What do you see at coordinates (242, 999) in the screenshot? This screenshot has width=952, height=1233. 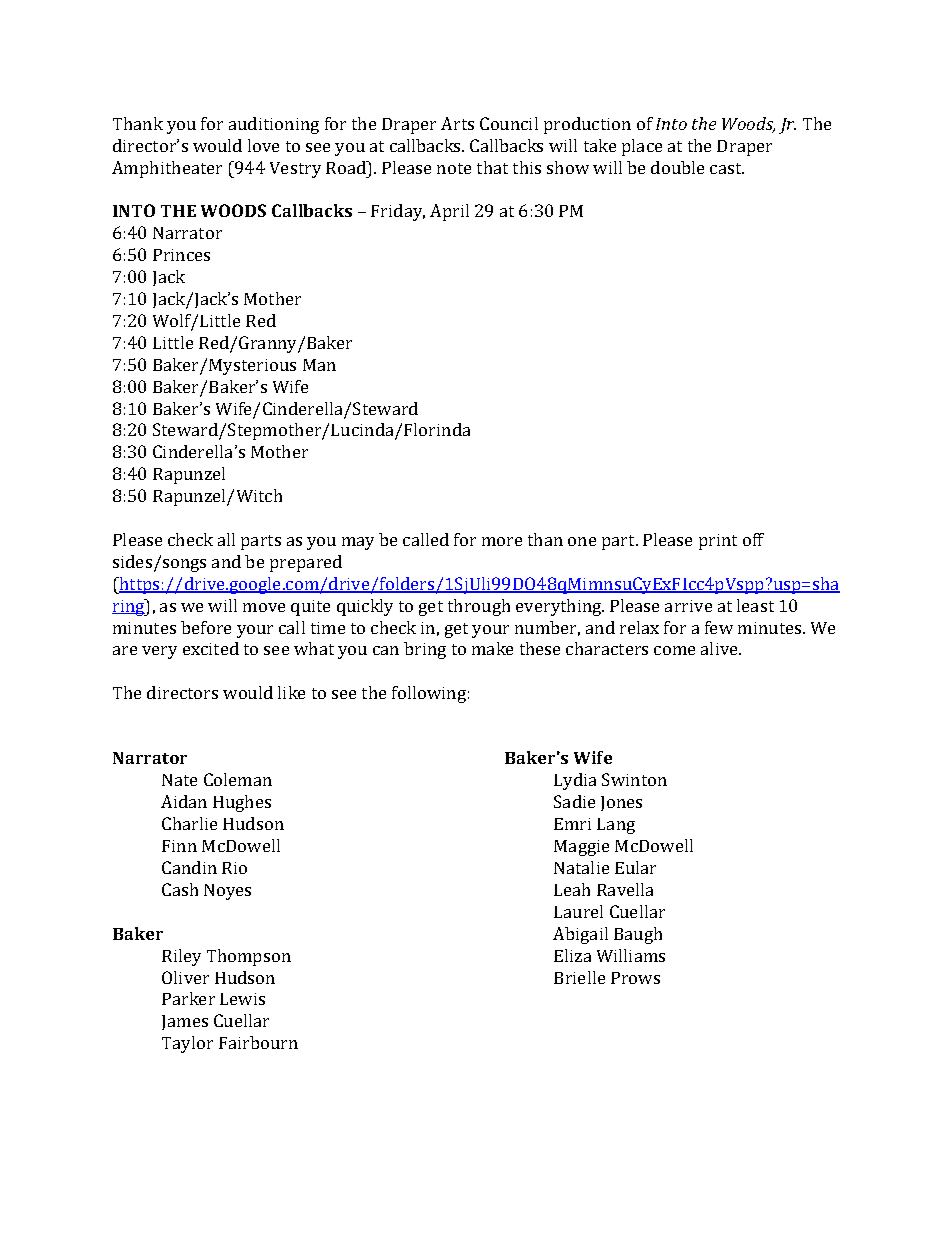 I see `Lewis` at bounding box center [242, 999].
